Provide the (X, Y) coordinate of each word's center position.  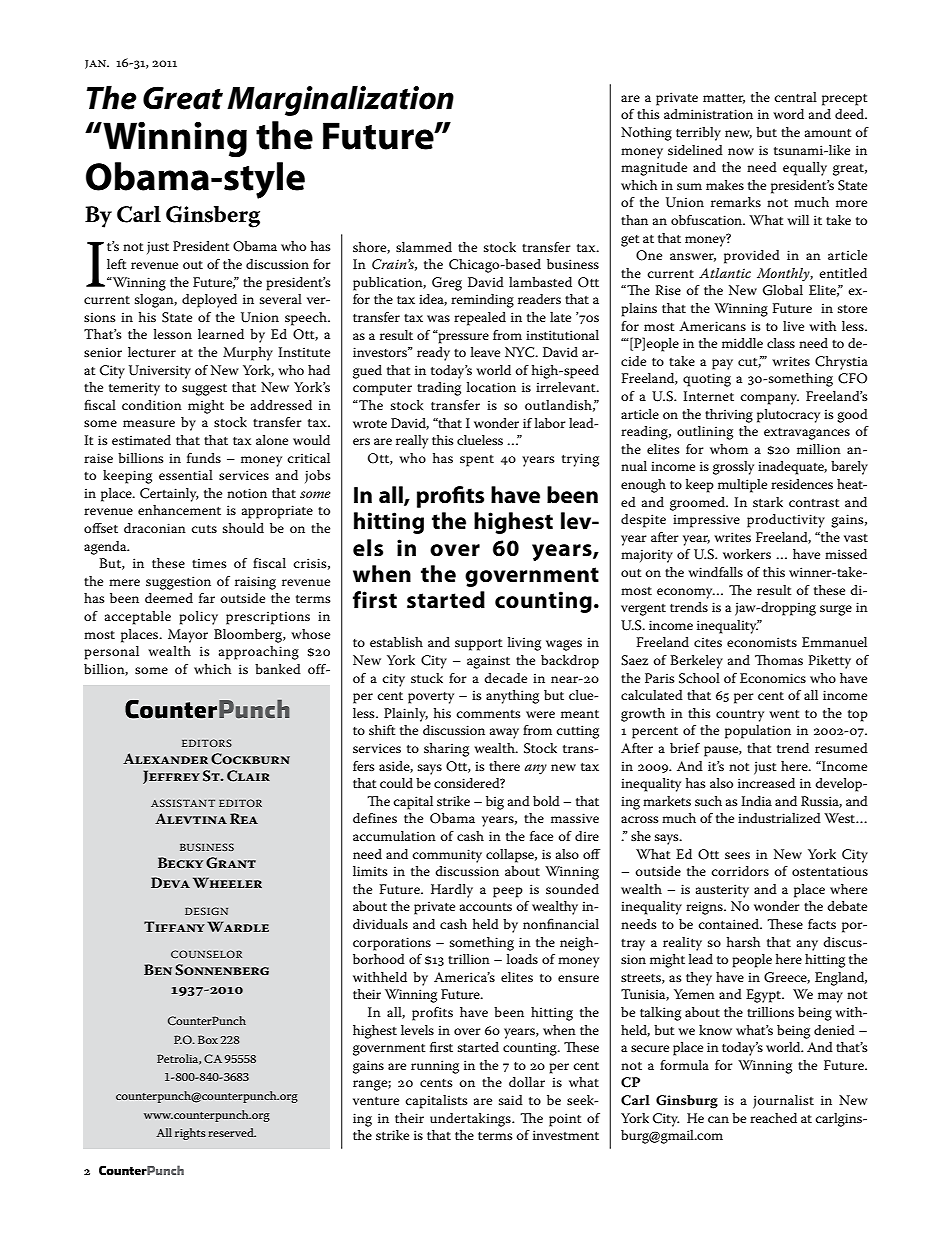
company (769, 399)
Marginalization (340, 100)
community (447, 856)
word (788, 114)
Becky (180, 862)
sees (737, 855)
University (160, 372)
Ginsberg (213, 217)
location (491, 387)
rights (190, 1134)
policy (198, 618)
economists (762, 642)
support (479, 645)
